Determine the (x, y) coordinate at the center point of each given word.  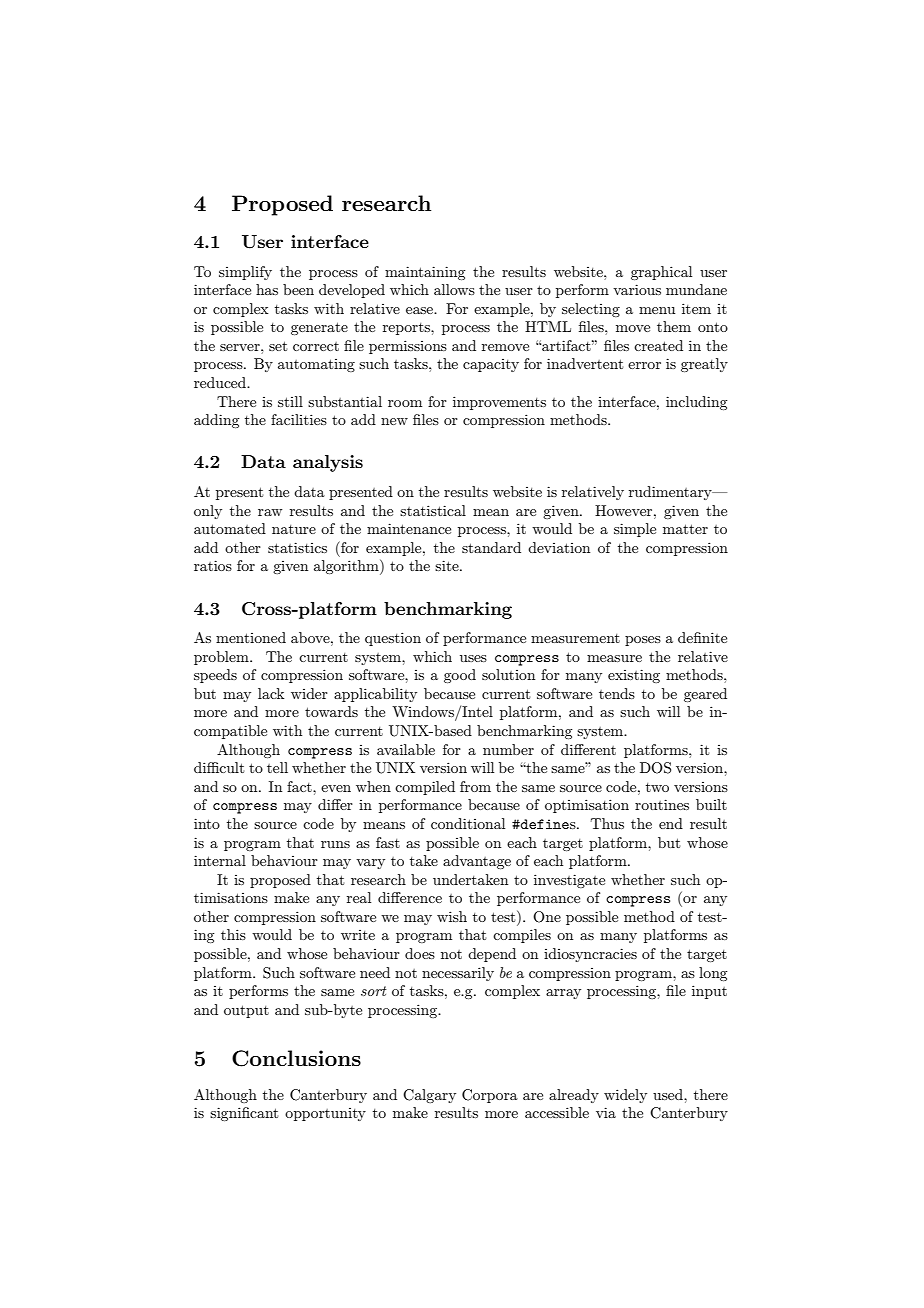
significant (244, 1114)
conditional (468, 823)
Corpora (490, 1096)
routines (662, 804)
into (207, 823)
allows (454, 289)
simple (635, 530)
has (267, 289)
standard (491, 547)
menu (657, 310)
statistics (297, 547)
